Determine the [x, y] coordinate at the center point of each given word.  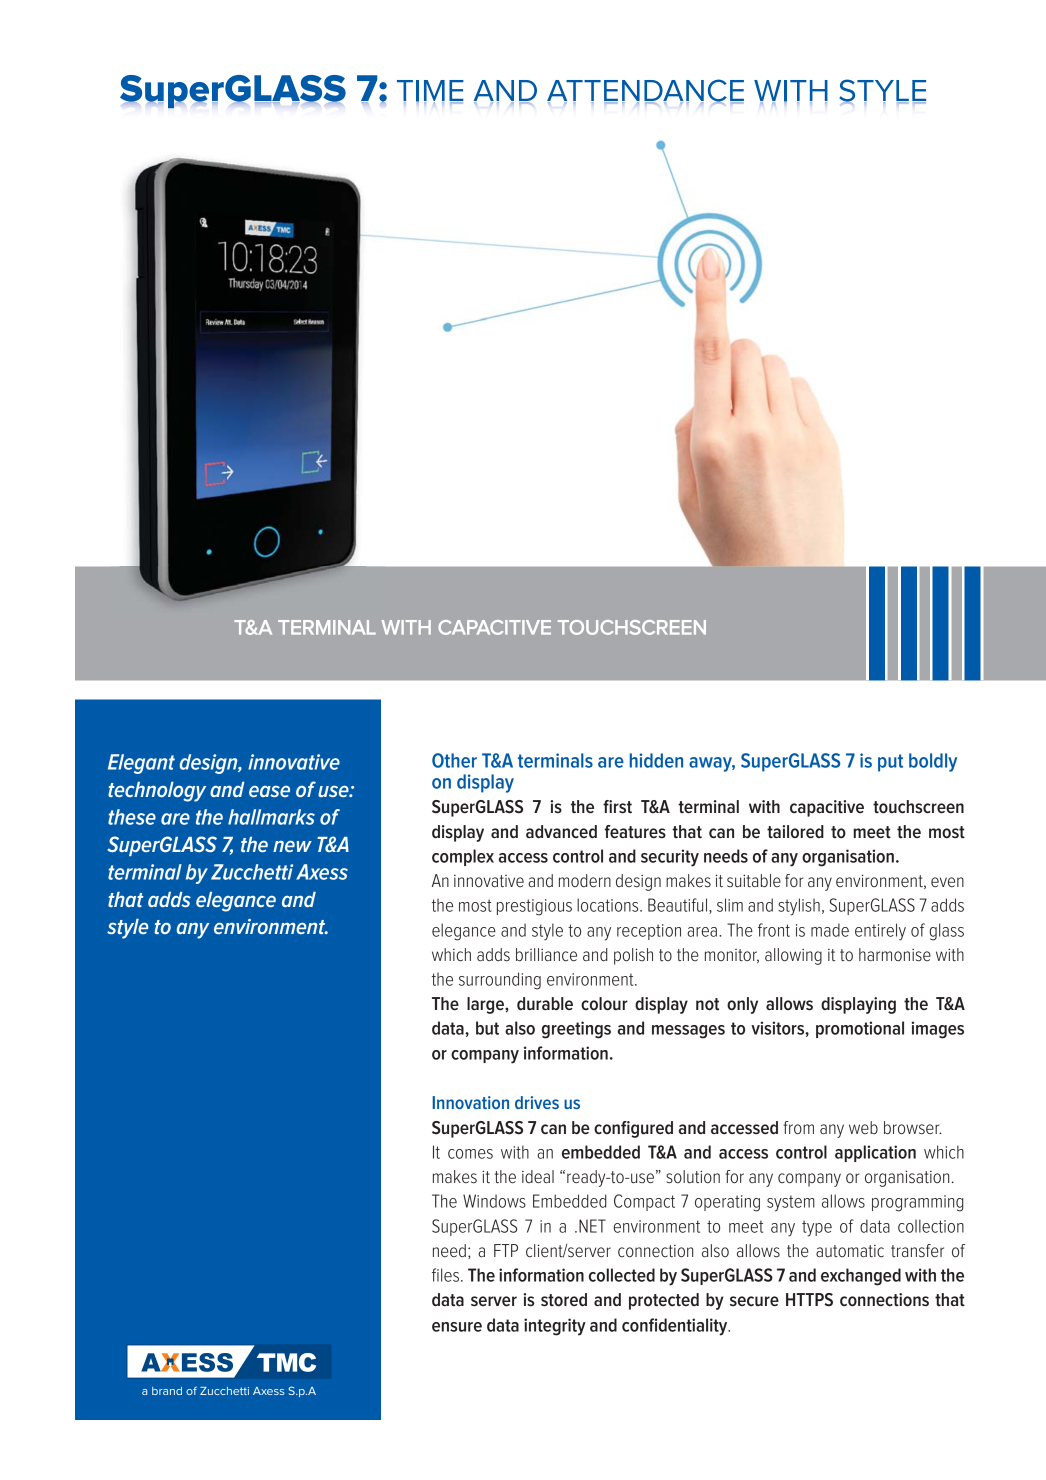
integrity [555, 1327]
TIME [430, 92]
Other [454, 760]
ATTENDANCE [645, 91]
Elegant [141, 764]
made [830, 930]
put [890, 763]
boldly [933, 762]
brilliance [546, 954]
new [292, 846]
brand [167, 1391]
